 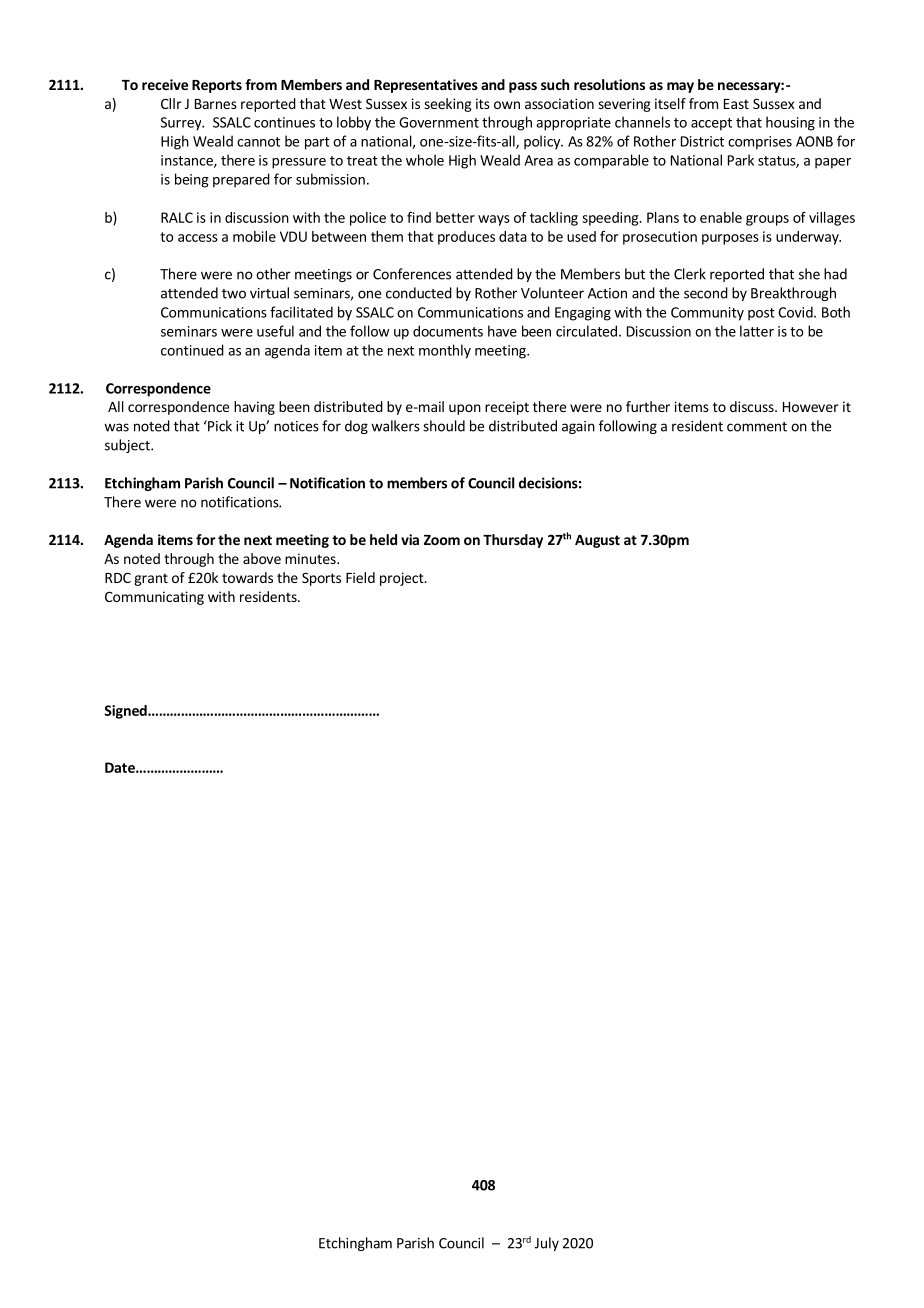 I want to click on project, so click(x=403, y=579).
